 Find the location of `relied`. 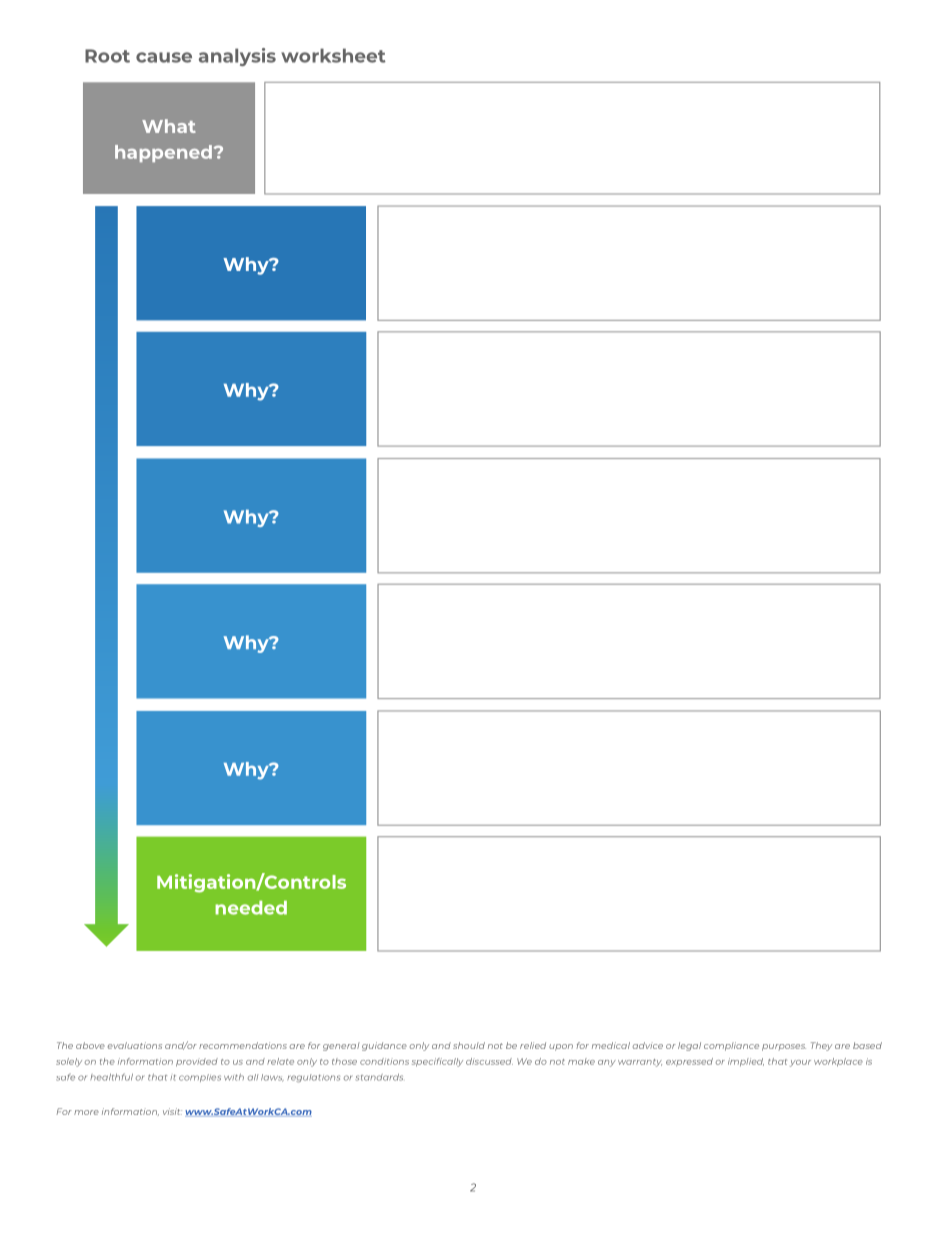

relied is located at coordinates (533, 1045).
